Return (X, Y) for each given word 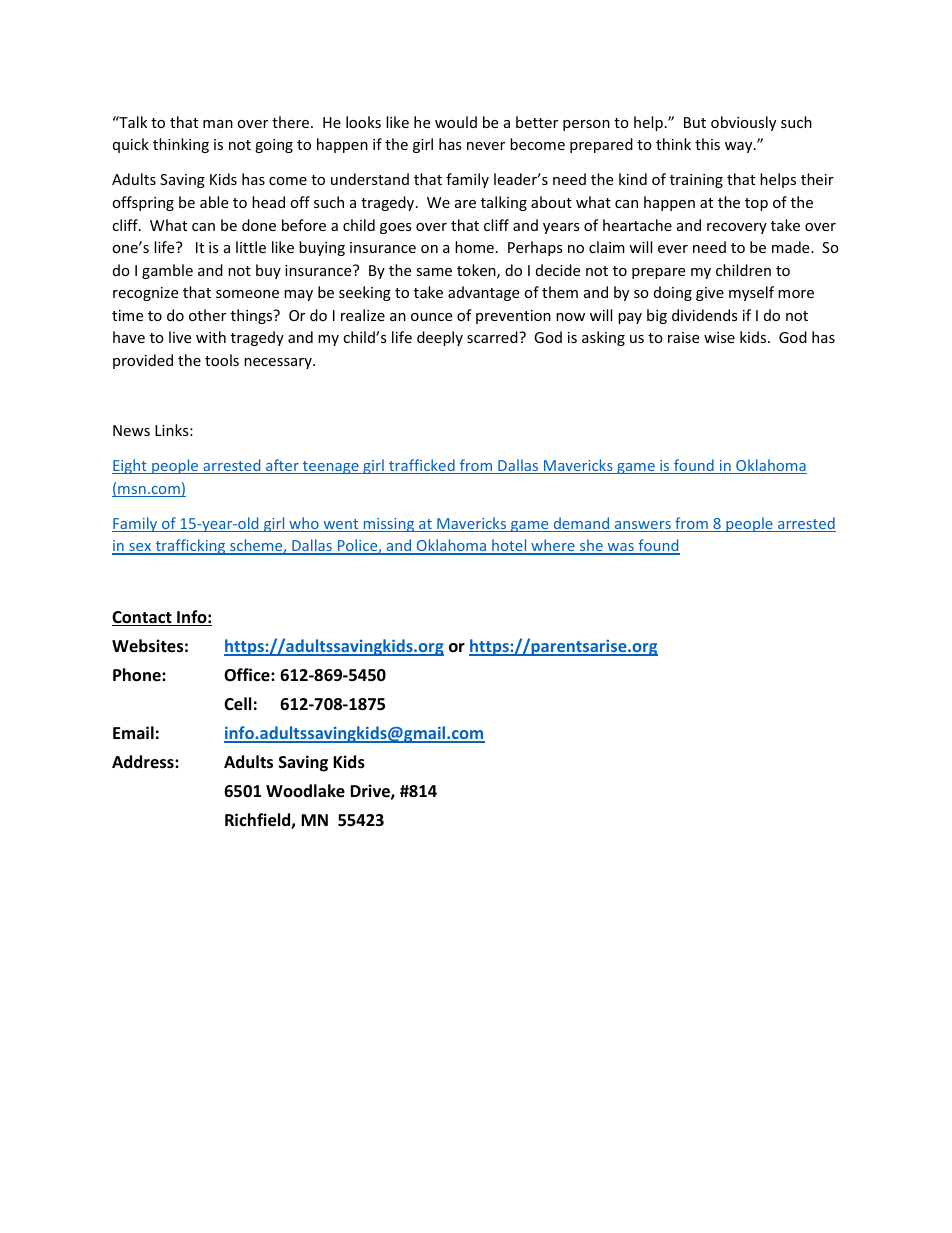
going (274, 146)
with (211, 337)
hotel (509, 546)
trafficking (190, 547)
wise (719, 337)
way (740, 147)
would (456, 122)
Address (144, 762)
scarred (493, 337)
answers (642, 526)
